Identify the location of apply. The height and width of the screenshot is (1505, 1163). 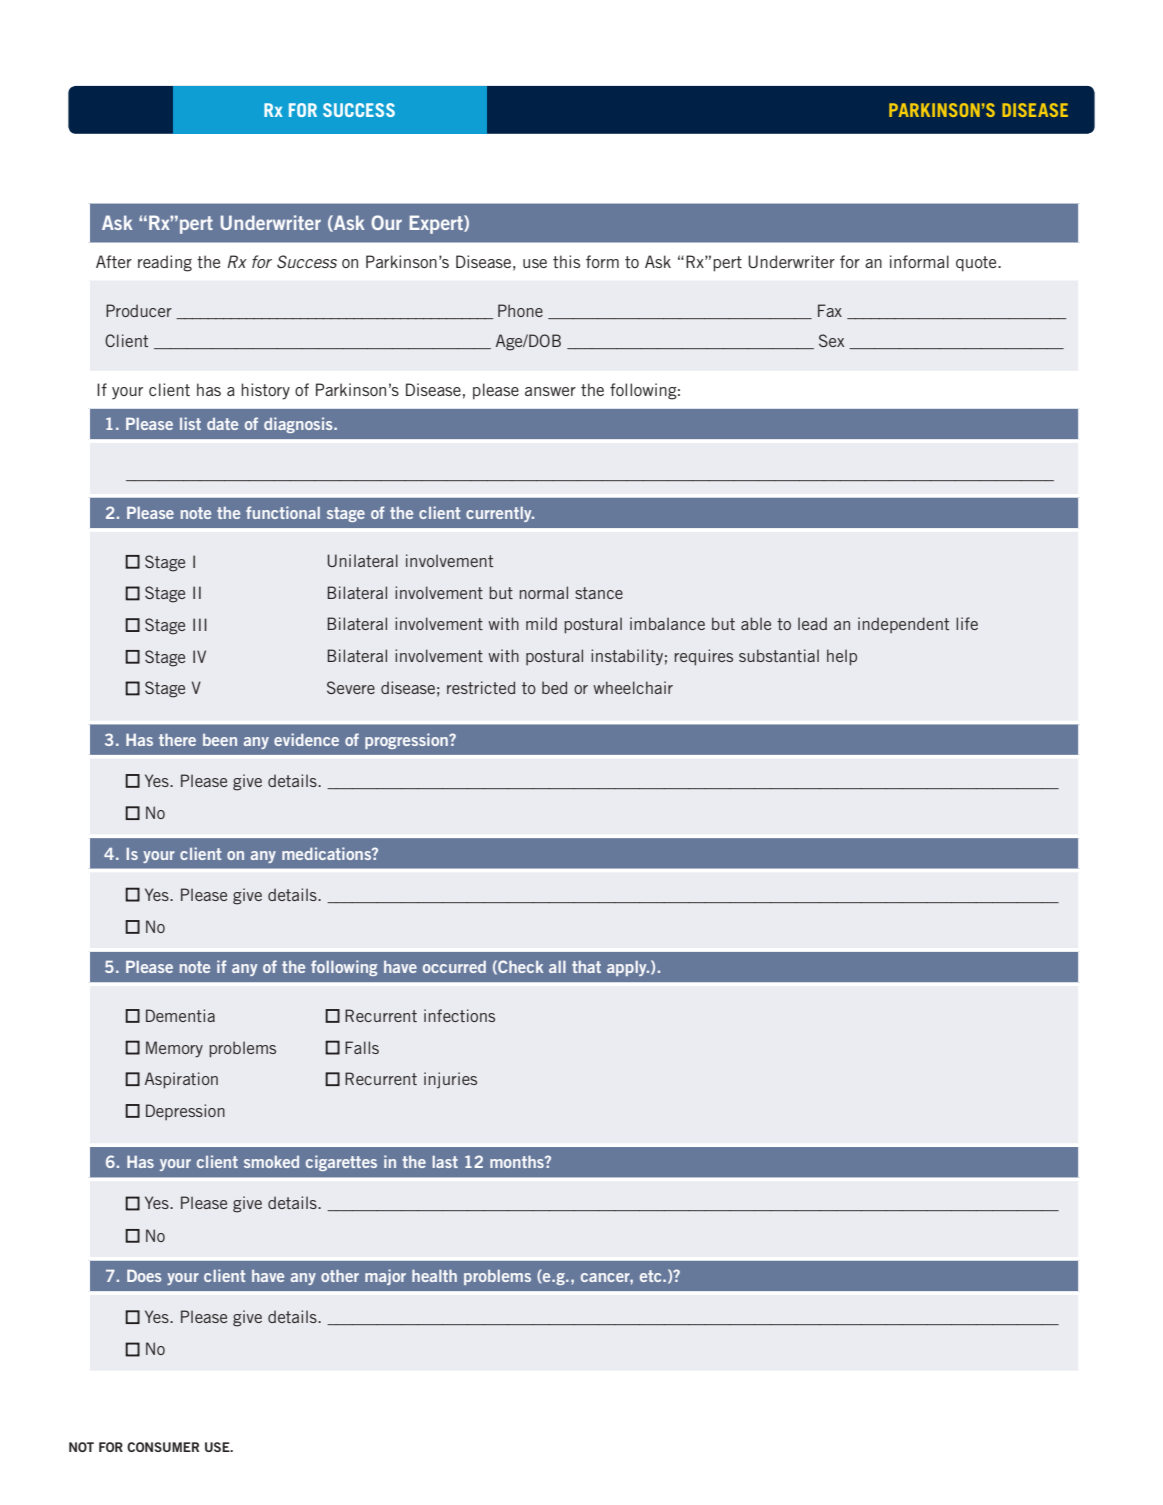
(628, 968).
